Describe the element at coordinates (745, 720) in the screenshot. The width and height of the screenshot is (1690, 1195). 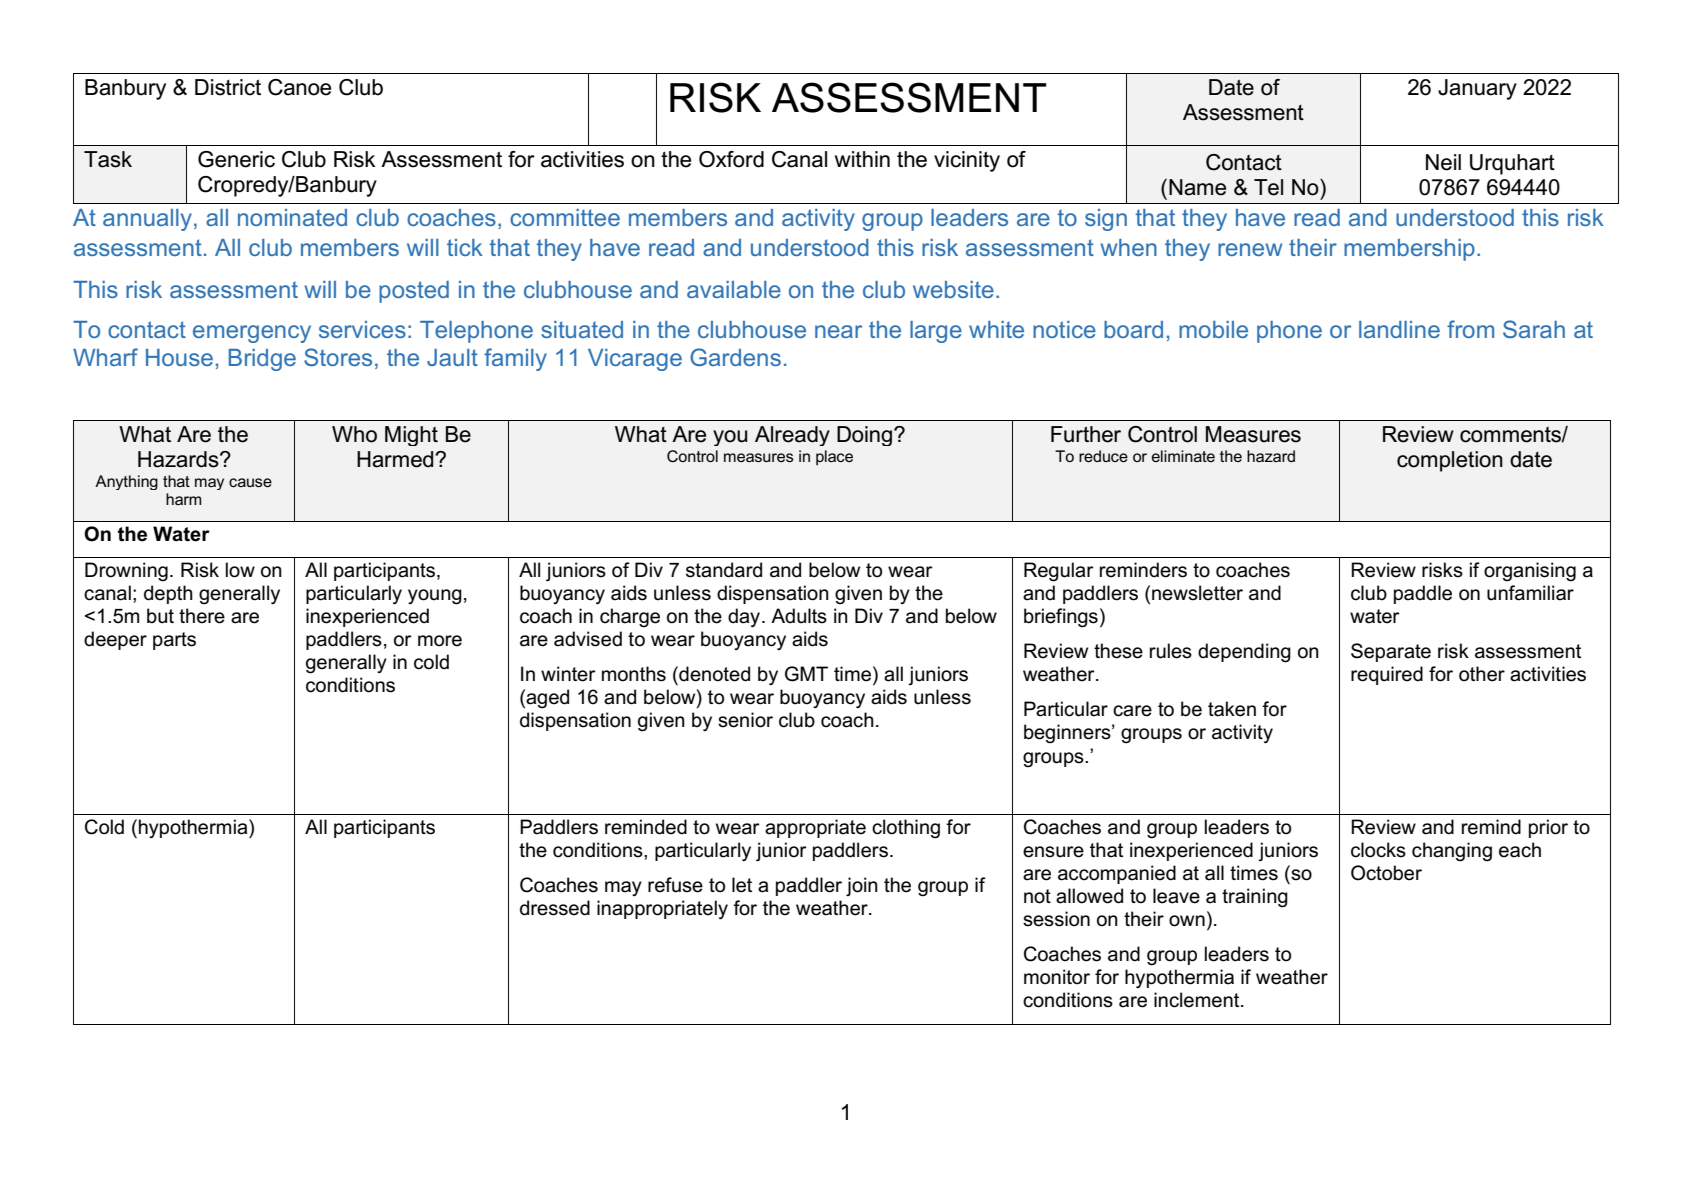
I see `senior` at that location.
